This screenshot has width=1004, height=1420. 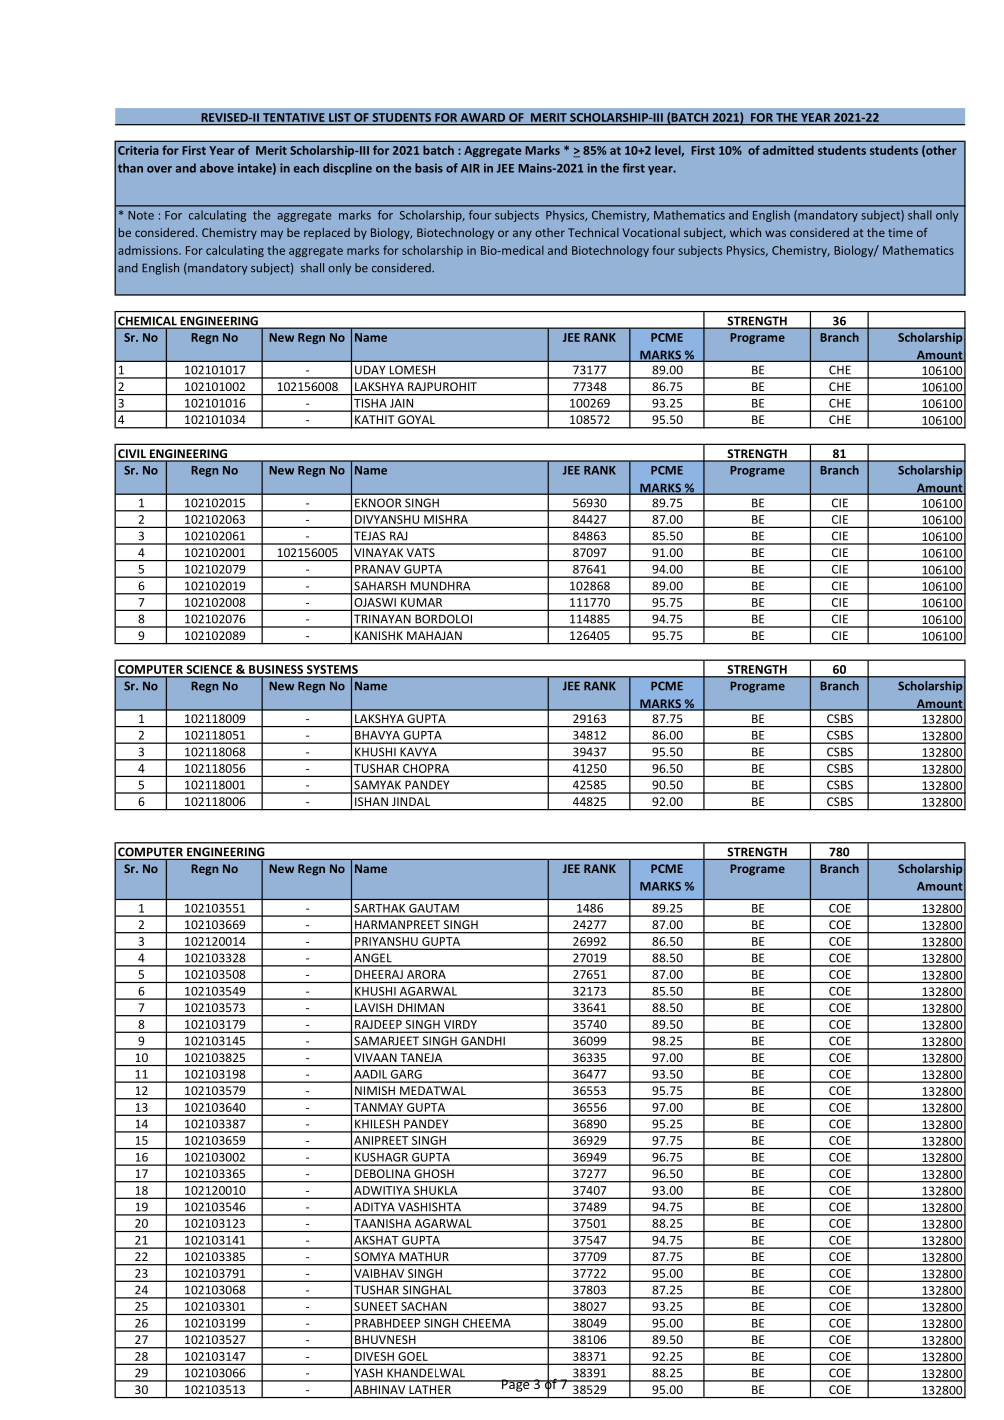 What do you see at coordinates (788, 150) in the screenshot?
I see `admitted` at bounding box center [788, 150].
